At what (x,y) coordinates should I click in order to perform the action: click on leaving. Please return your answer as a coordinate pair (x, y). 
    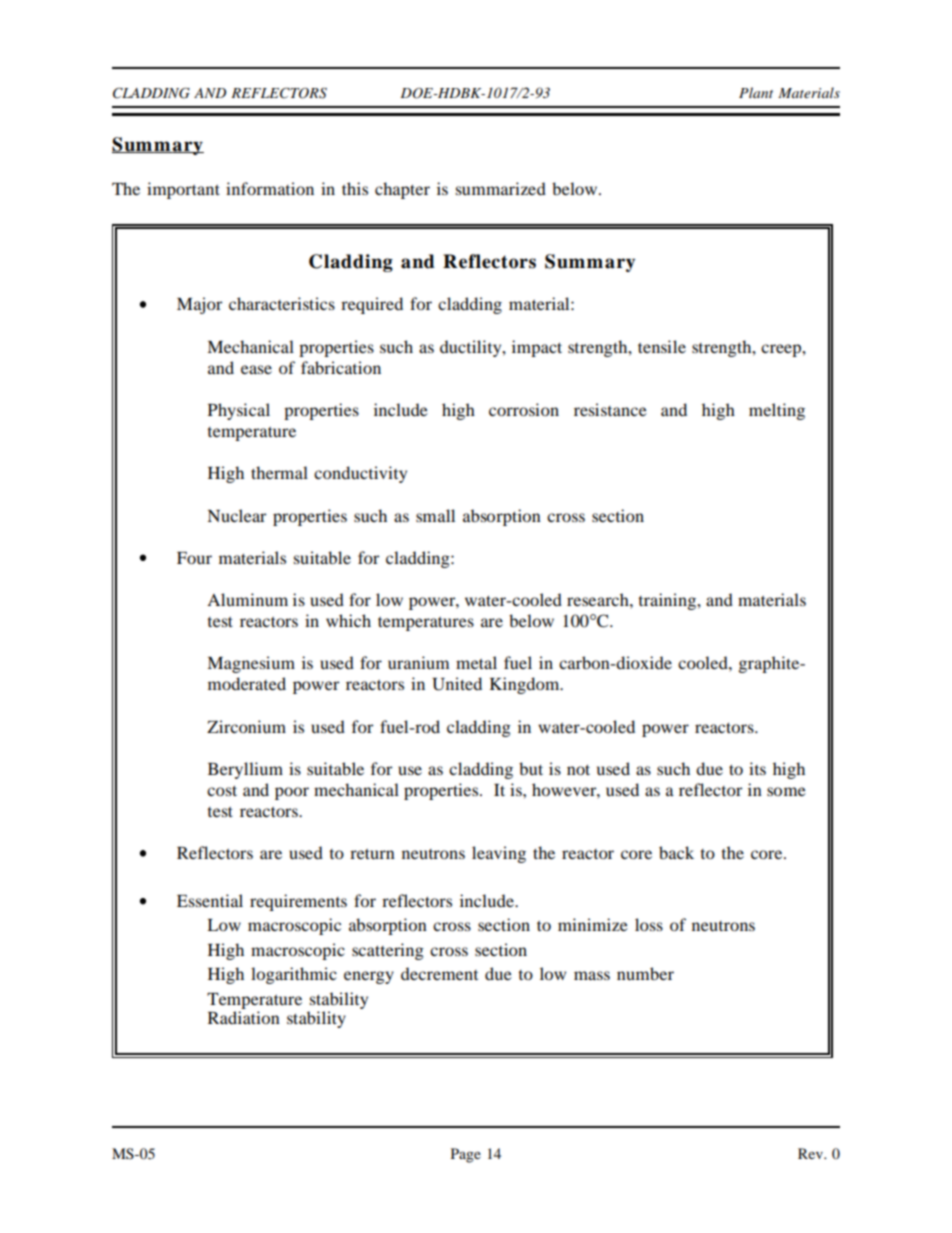
    Looking at the image, I should click on (499, 854).
